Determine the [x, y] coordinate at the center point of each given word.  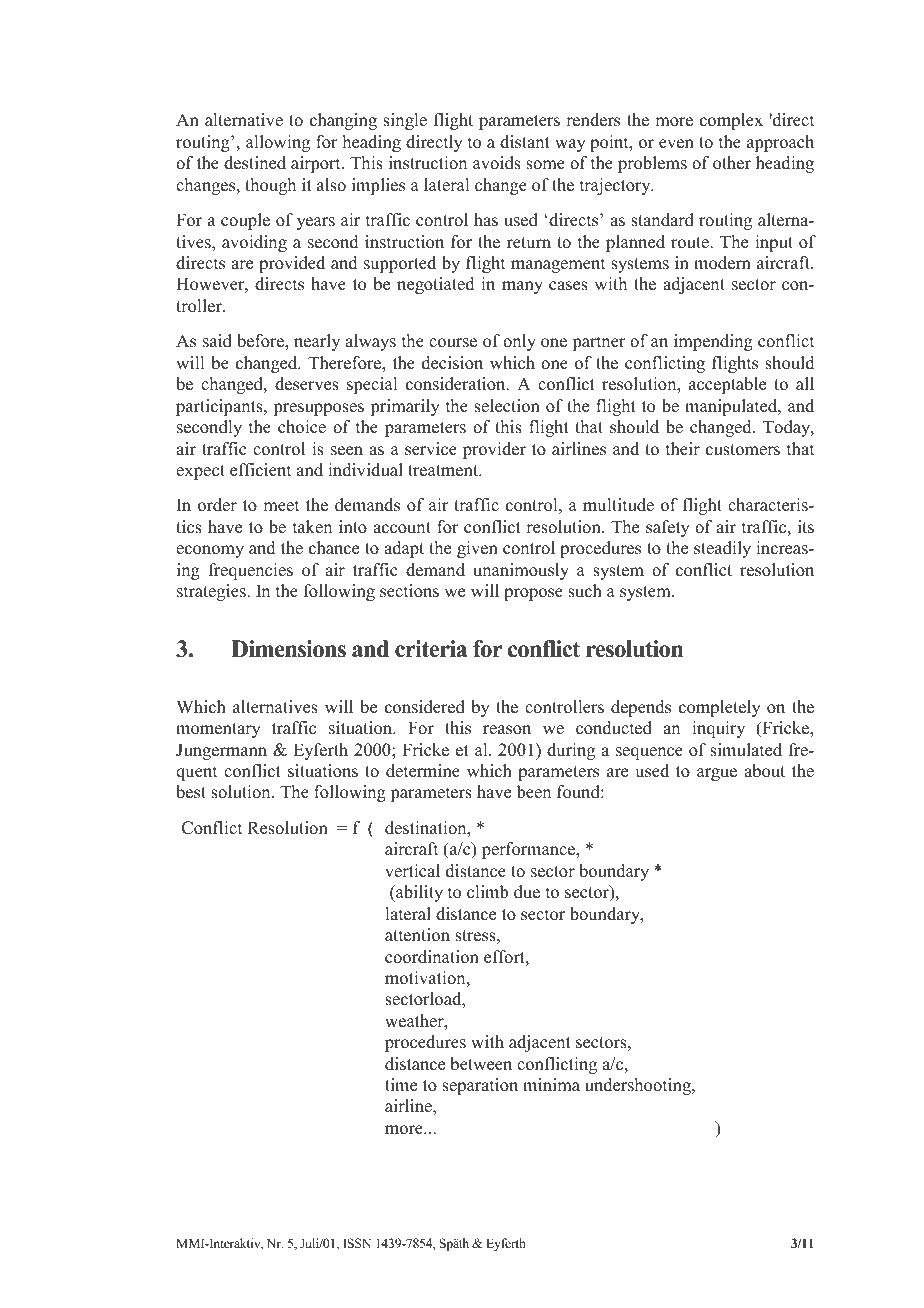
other [732, 163]
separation [480, 1086]
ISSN [357, 1243]
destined [255, 163]
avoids [497, 163]
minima [551, 1084]
